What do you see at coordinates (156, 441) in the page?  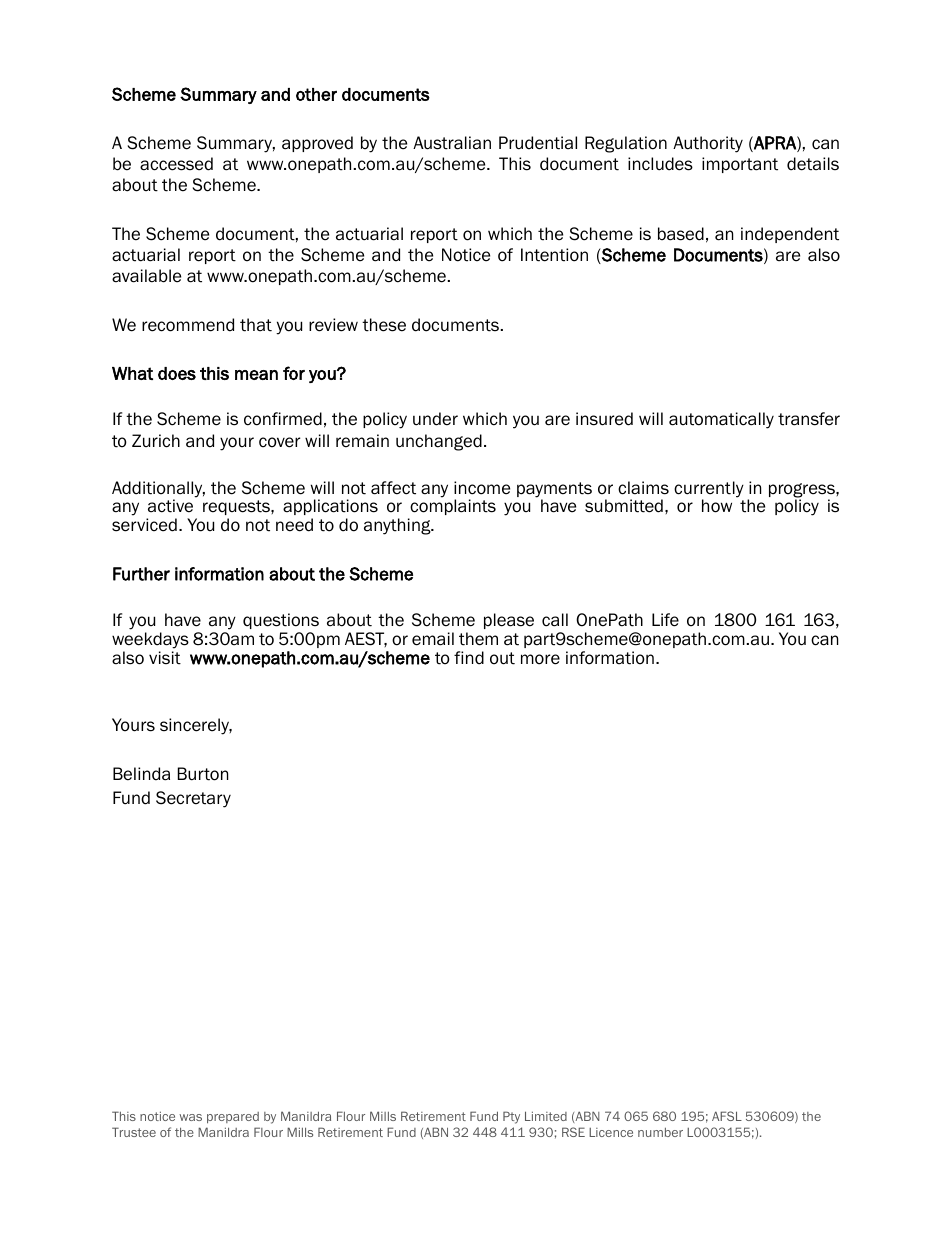 I see `Zurich` at bounding box center [156, 441].
